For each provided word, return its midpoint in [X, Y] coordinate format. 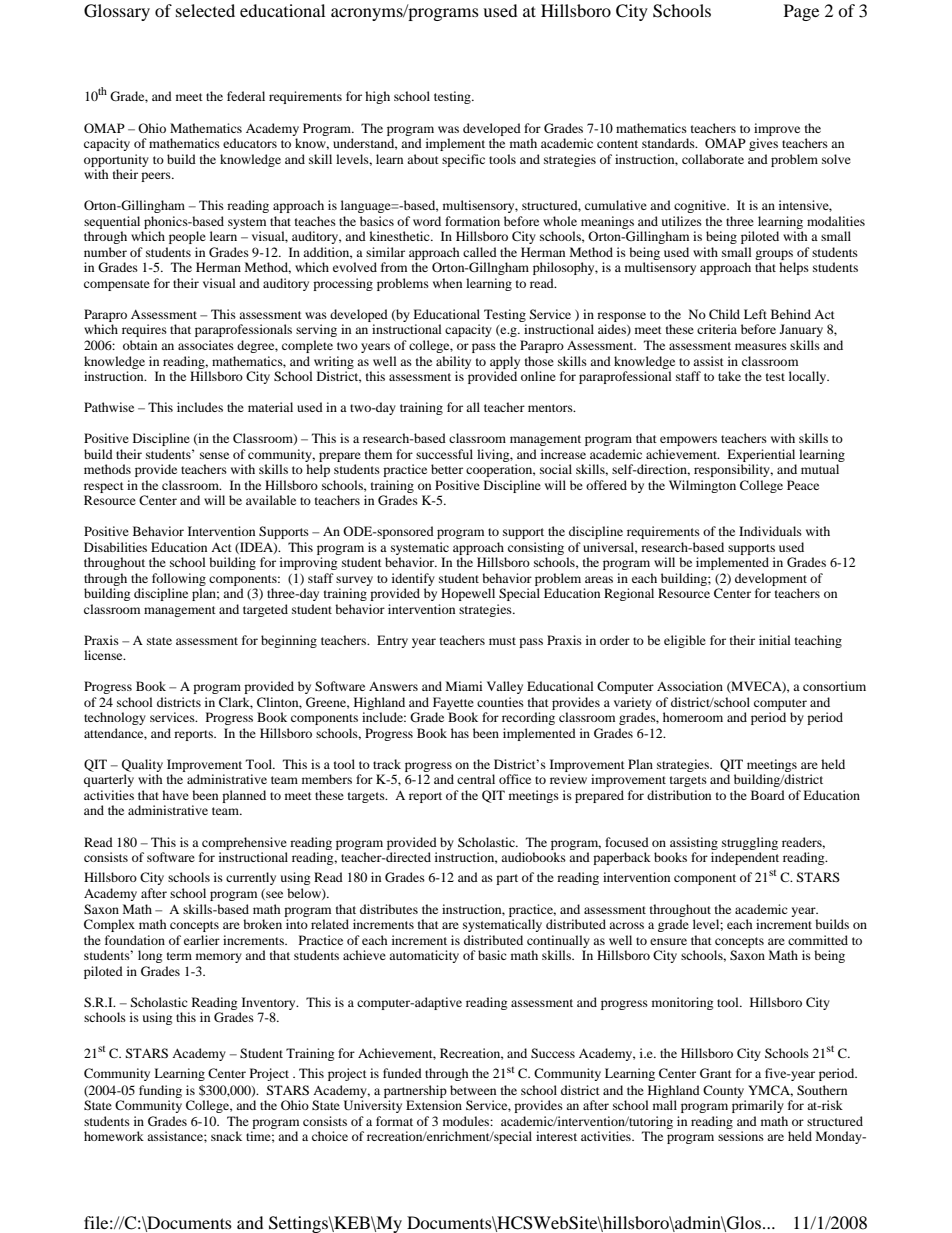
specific [463, 160]
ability [453, 362]
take [729, 376]
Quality [142, 765]
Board [768, 795]
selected [205, 10]
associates [206, 345]
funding [160, 1091]
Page [801, 12]
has [460, 733]
